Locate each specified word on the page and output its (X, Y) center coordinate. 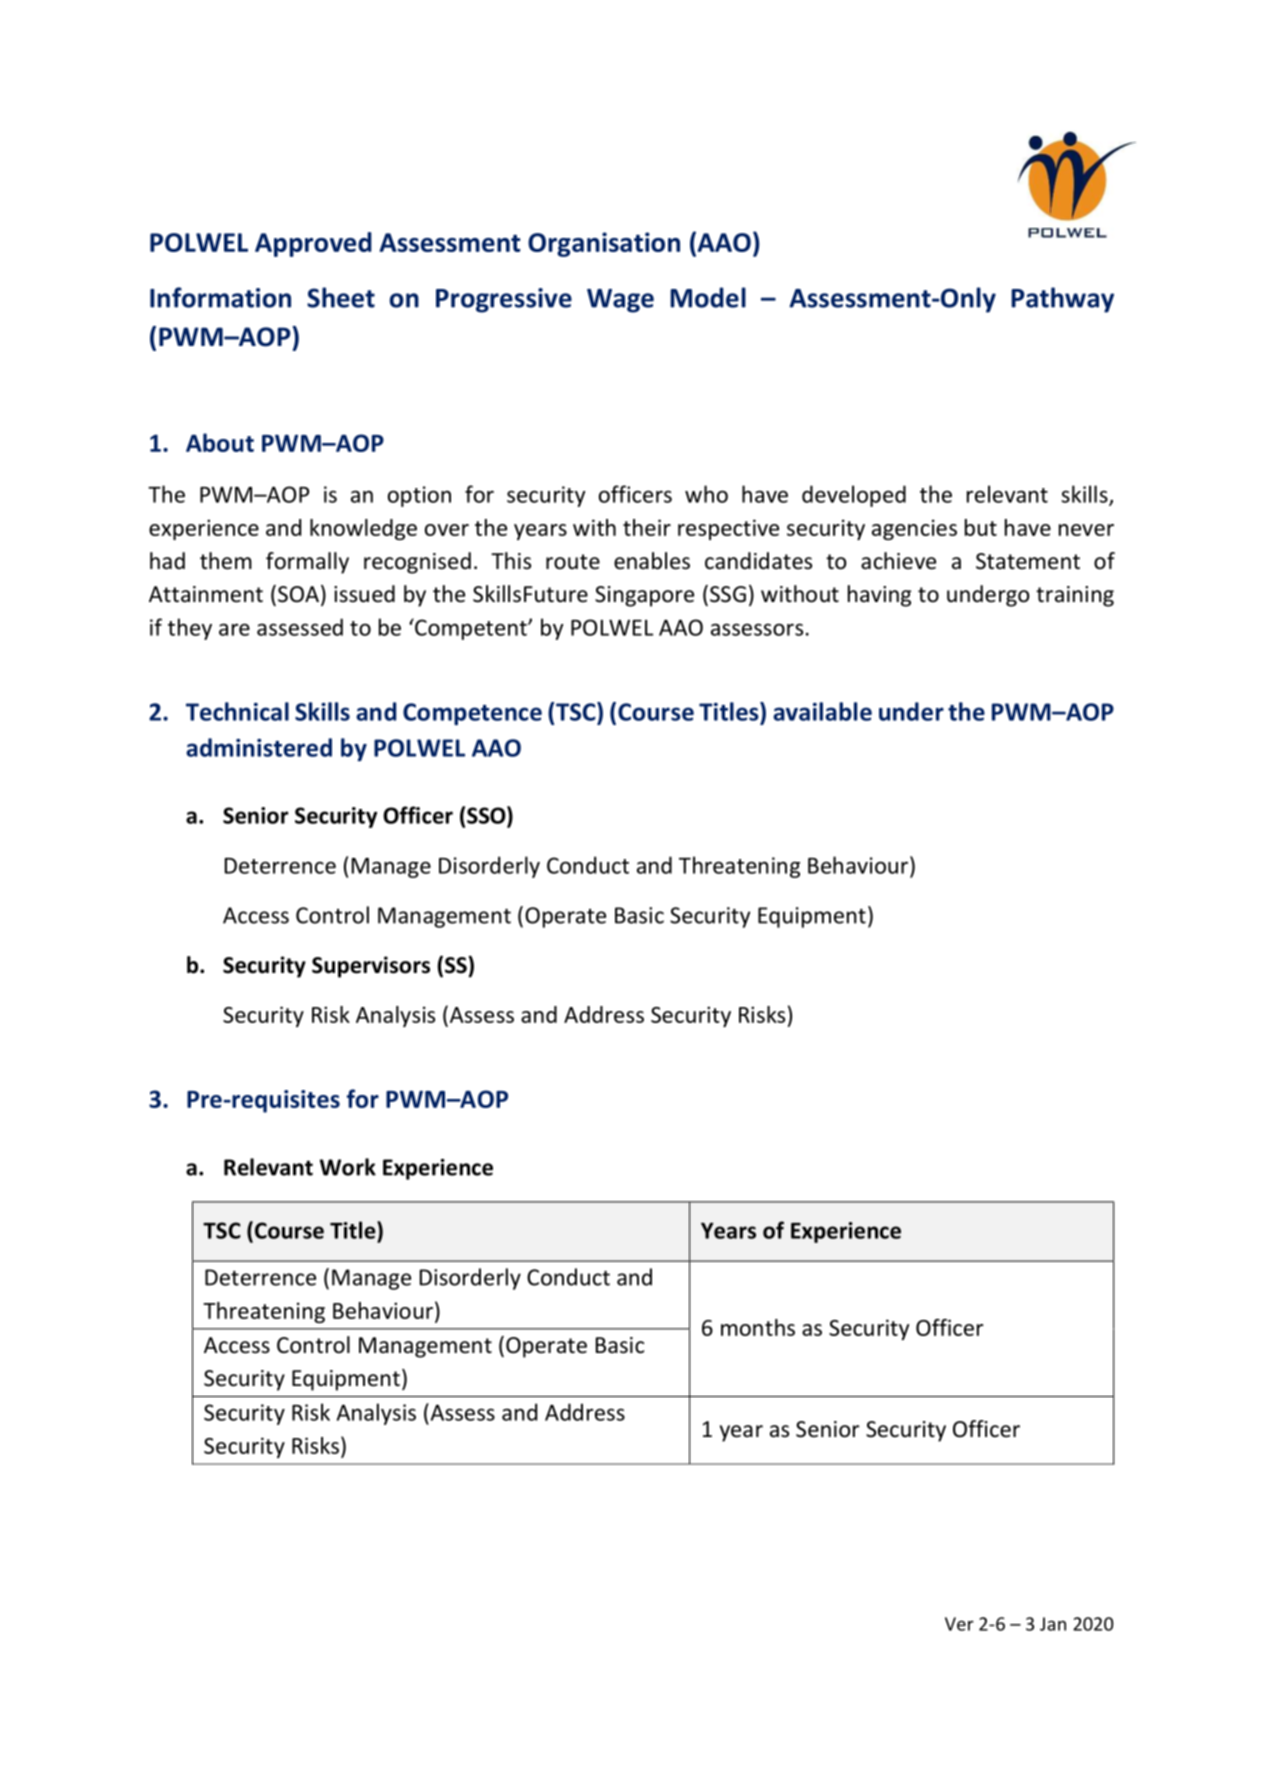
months (758, 1327)
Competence (472, 714)
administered (259, 747)
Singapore (644, 596)
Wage (620, 301)
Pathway (1062, 300)
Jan (1053, 1624)
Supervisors (371, 967)
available (822, 711)
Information (220, 297)
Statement (1028, 561)
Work (348, 1167)
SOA (298, 594)
